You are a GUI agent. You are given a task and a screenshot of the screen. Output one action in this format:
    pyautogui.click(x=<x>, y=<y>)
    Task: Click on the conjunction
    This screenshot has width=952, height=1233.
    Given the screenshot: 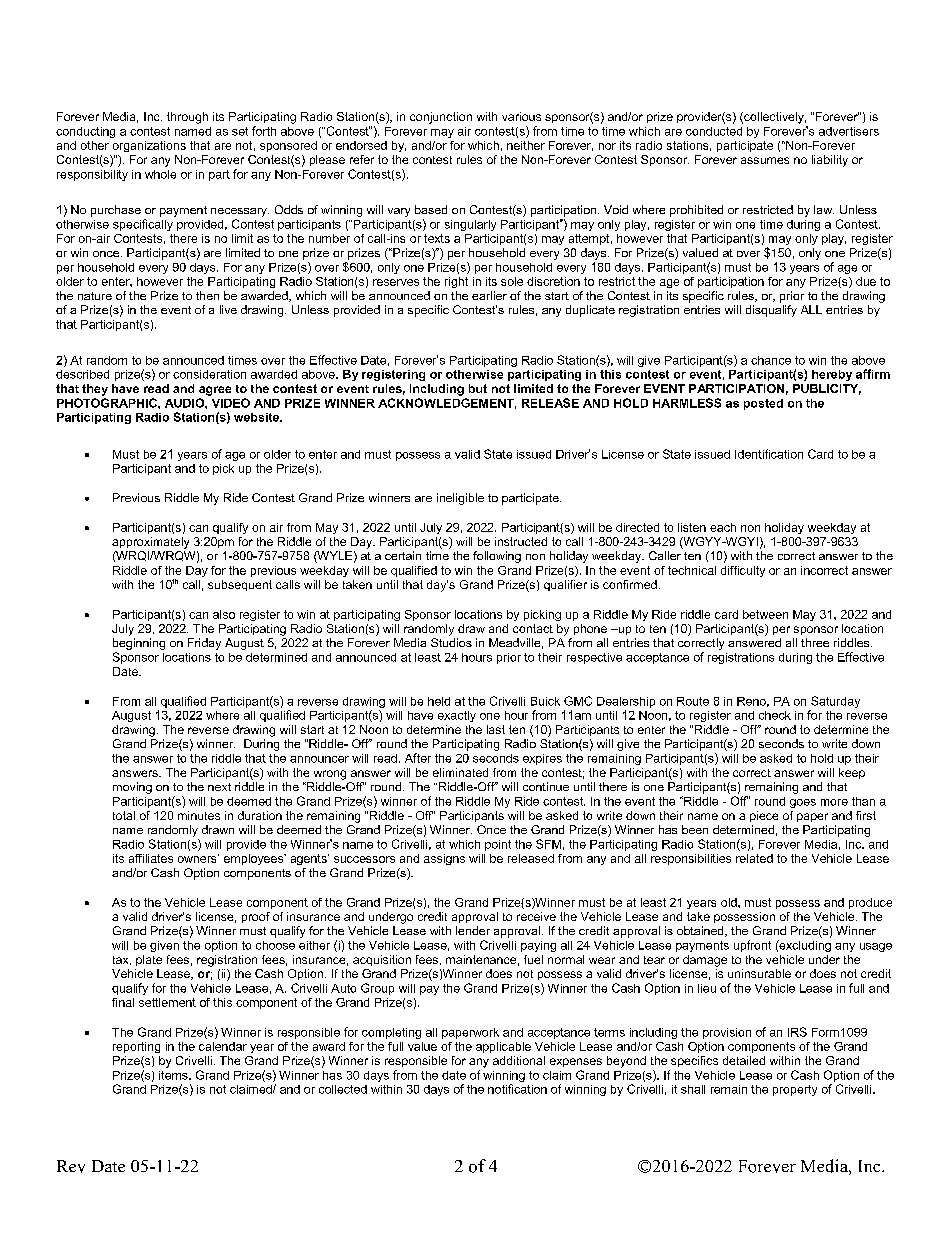 What is the action you would take?
    pyautogui.click(x=441, y=118)
